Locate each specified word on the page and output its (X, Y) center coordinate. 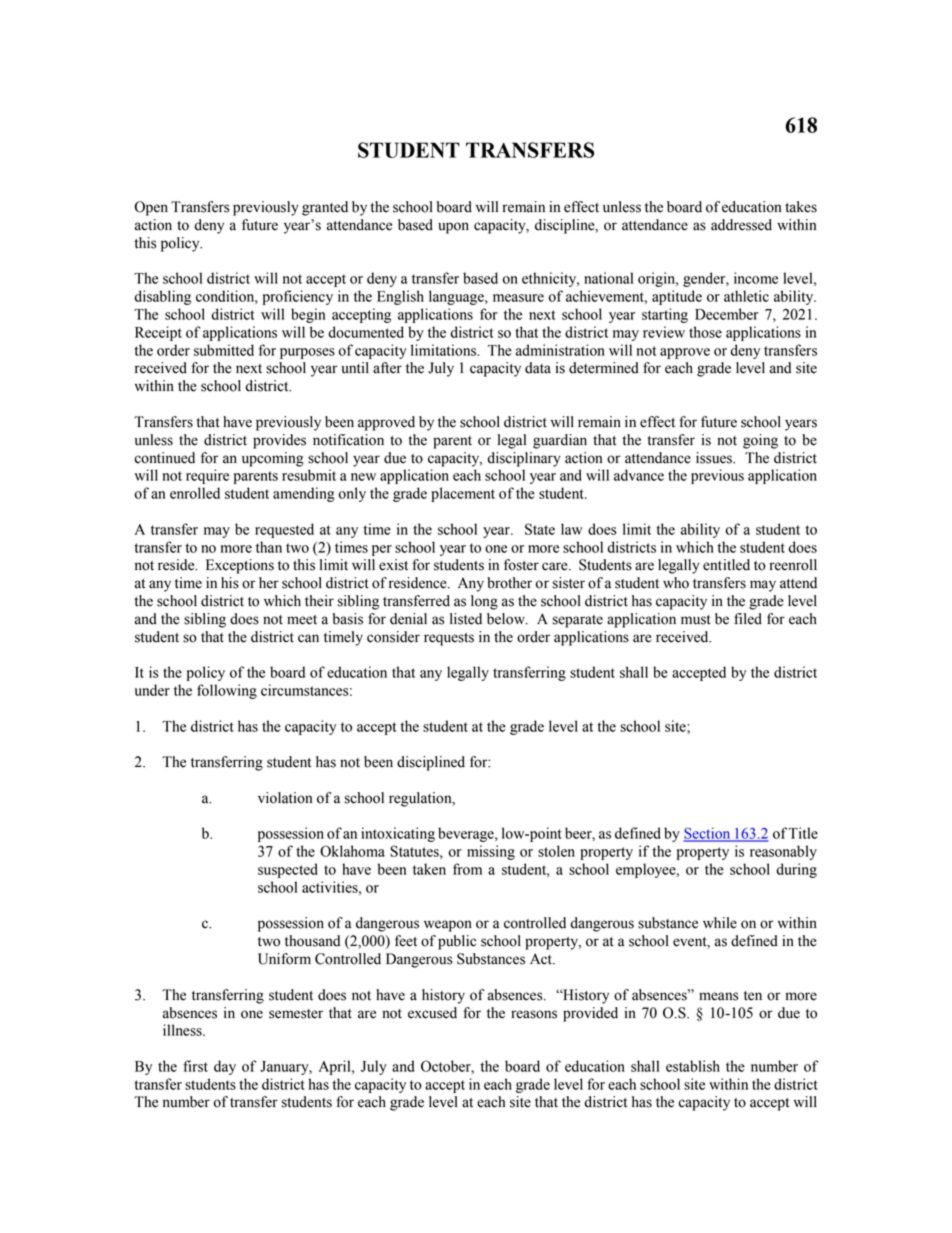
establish (693, 1066)
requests (449, 639)
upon (453, 228)
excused (432, 1013)
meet (302, 620)
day (225, 1067)
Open (151, 208)
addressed (741, 225)
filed (748, 619)
